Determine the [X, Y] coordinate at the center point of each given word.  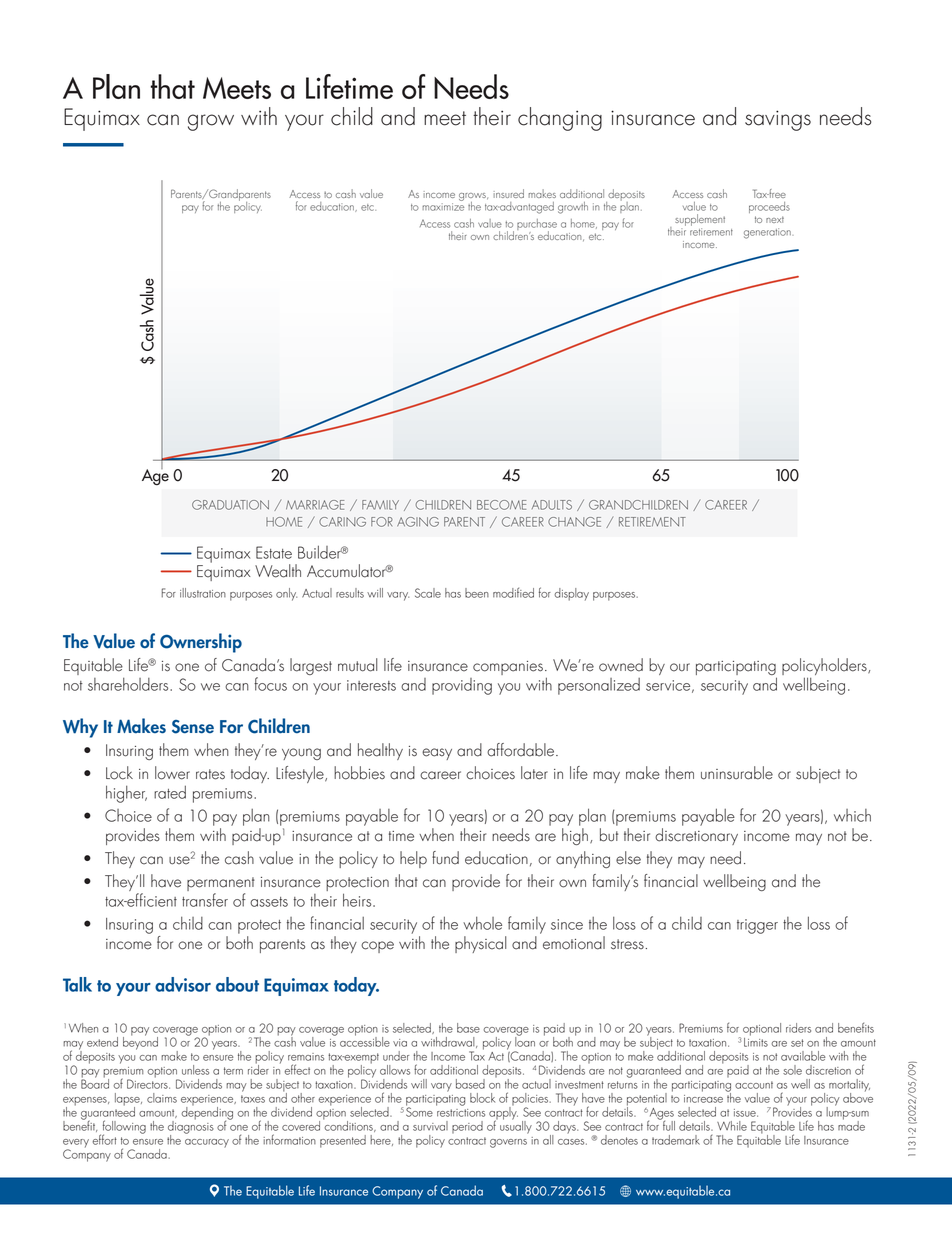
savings [778, 120]
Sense [193, 727]
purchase [537, 226]
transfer [205, 900]
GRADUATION [230, 505]
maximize [443, 207]
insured [509, 193]
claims [162, 1098]
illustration [203, 593]
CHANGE [574, 522]
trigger [757, 926]
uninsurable [737, 773]
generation [767, 233]
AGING [418, 522]
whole [482, 923]
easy [437, 754]
